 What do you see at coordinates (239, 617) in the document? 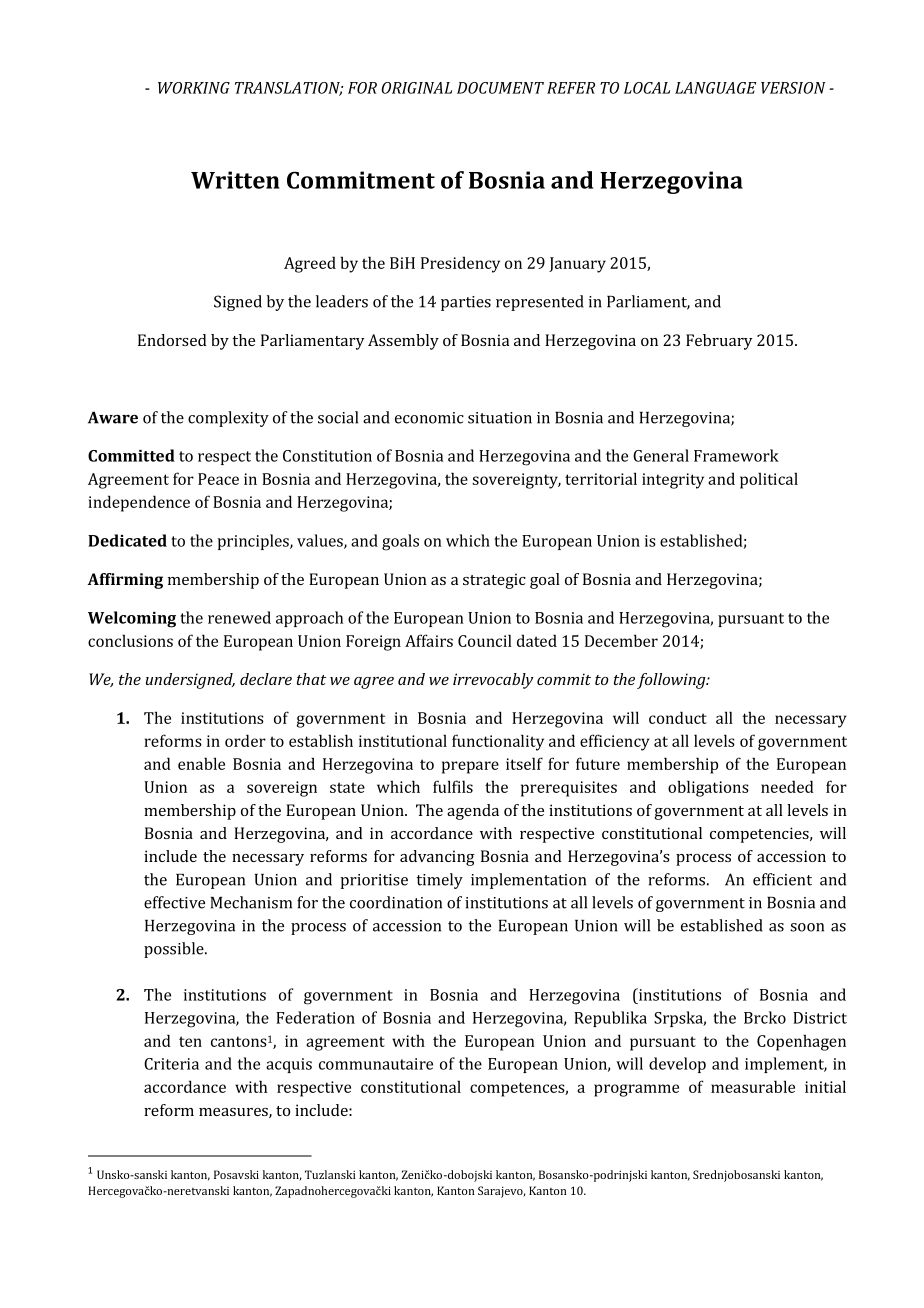
I see `renewed` at bounding box center [239, 617].
